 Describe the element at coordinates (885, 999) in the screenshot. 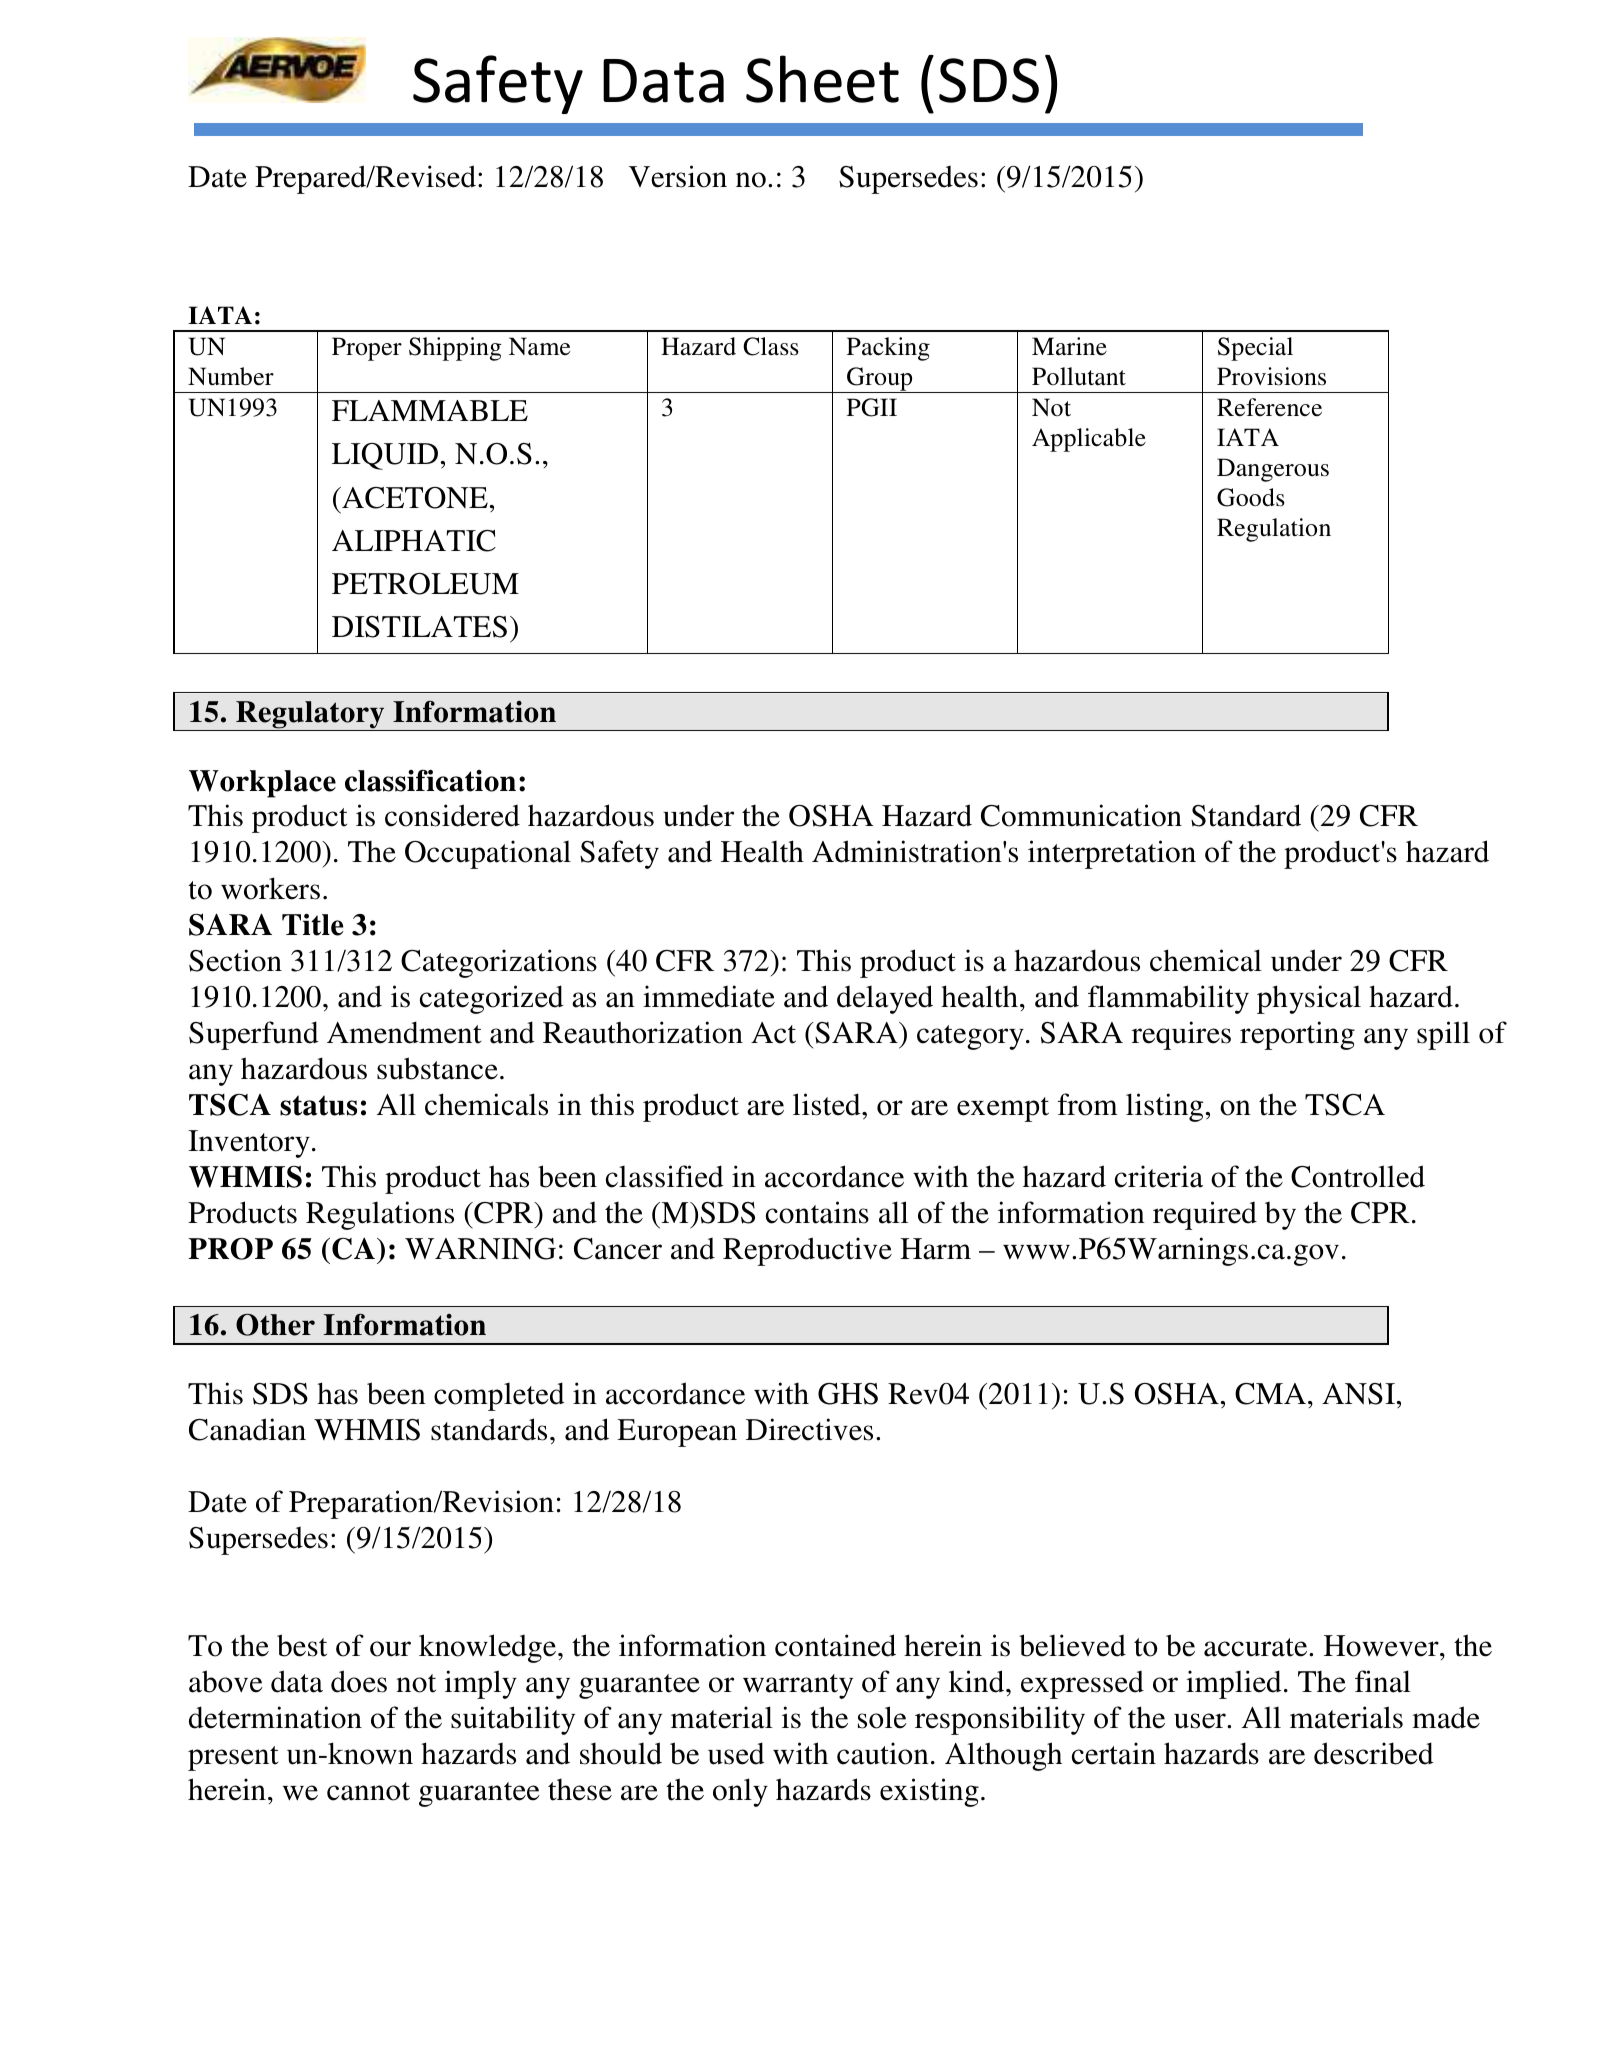

I see `delayed` at that location.
